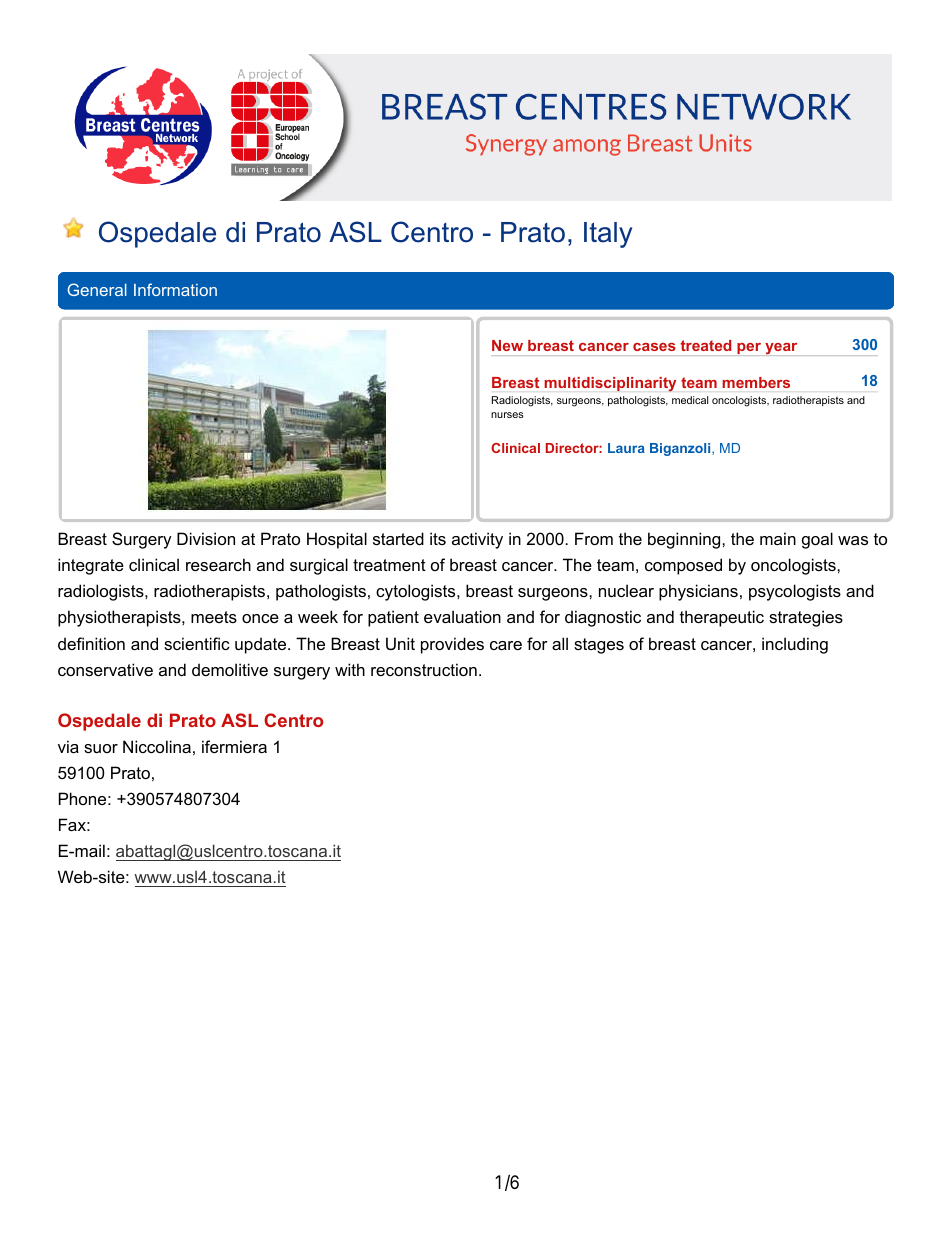  I want to click on Division, so click(206, 538).
